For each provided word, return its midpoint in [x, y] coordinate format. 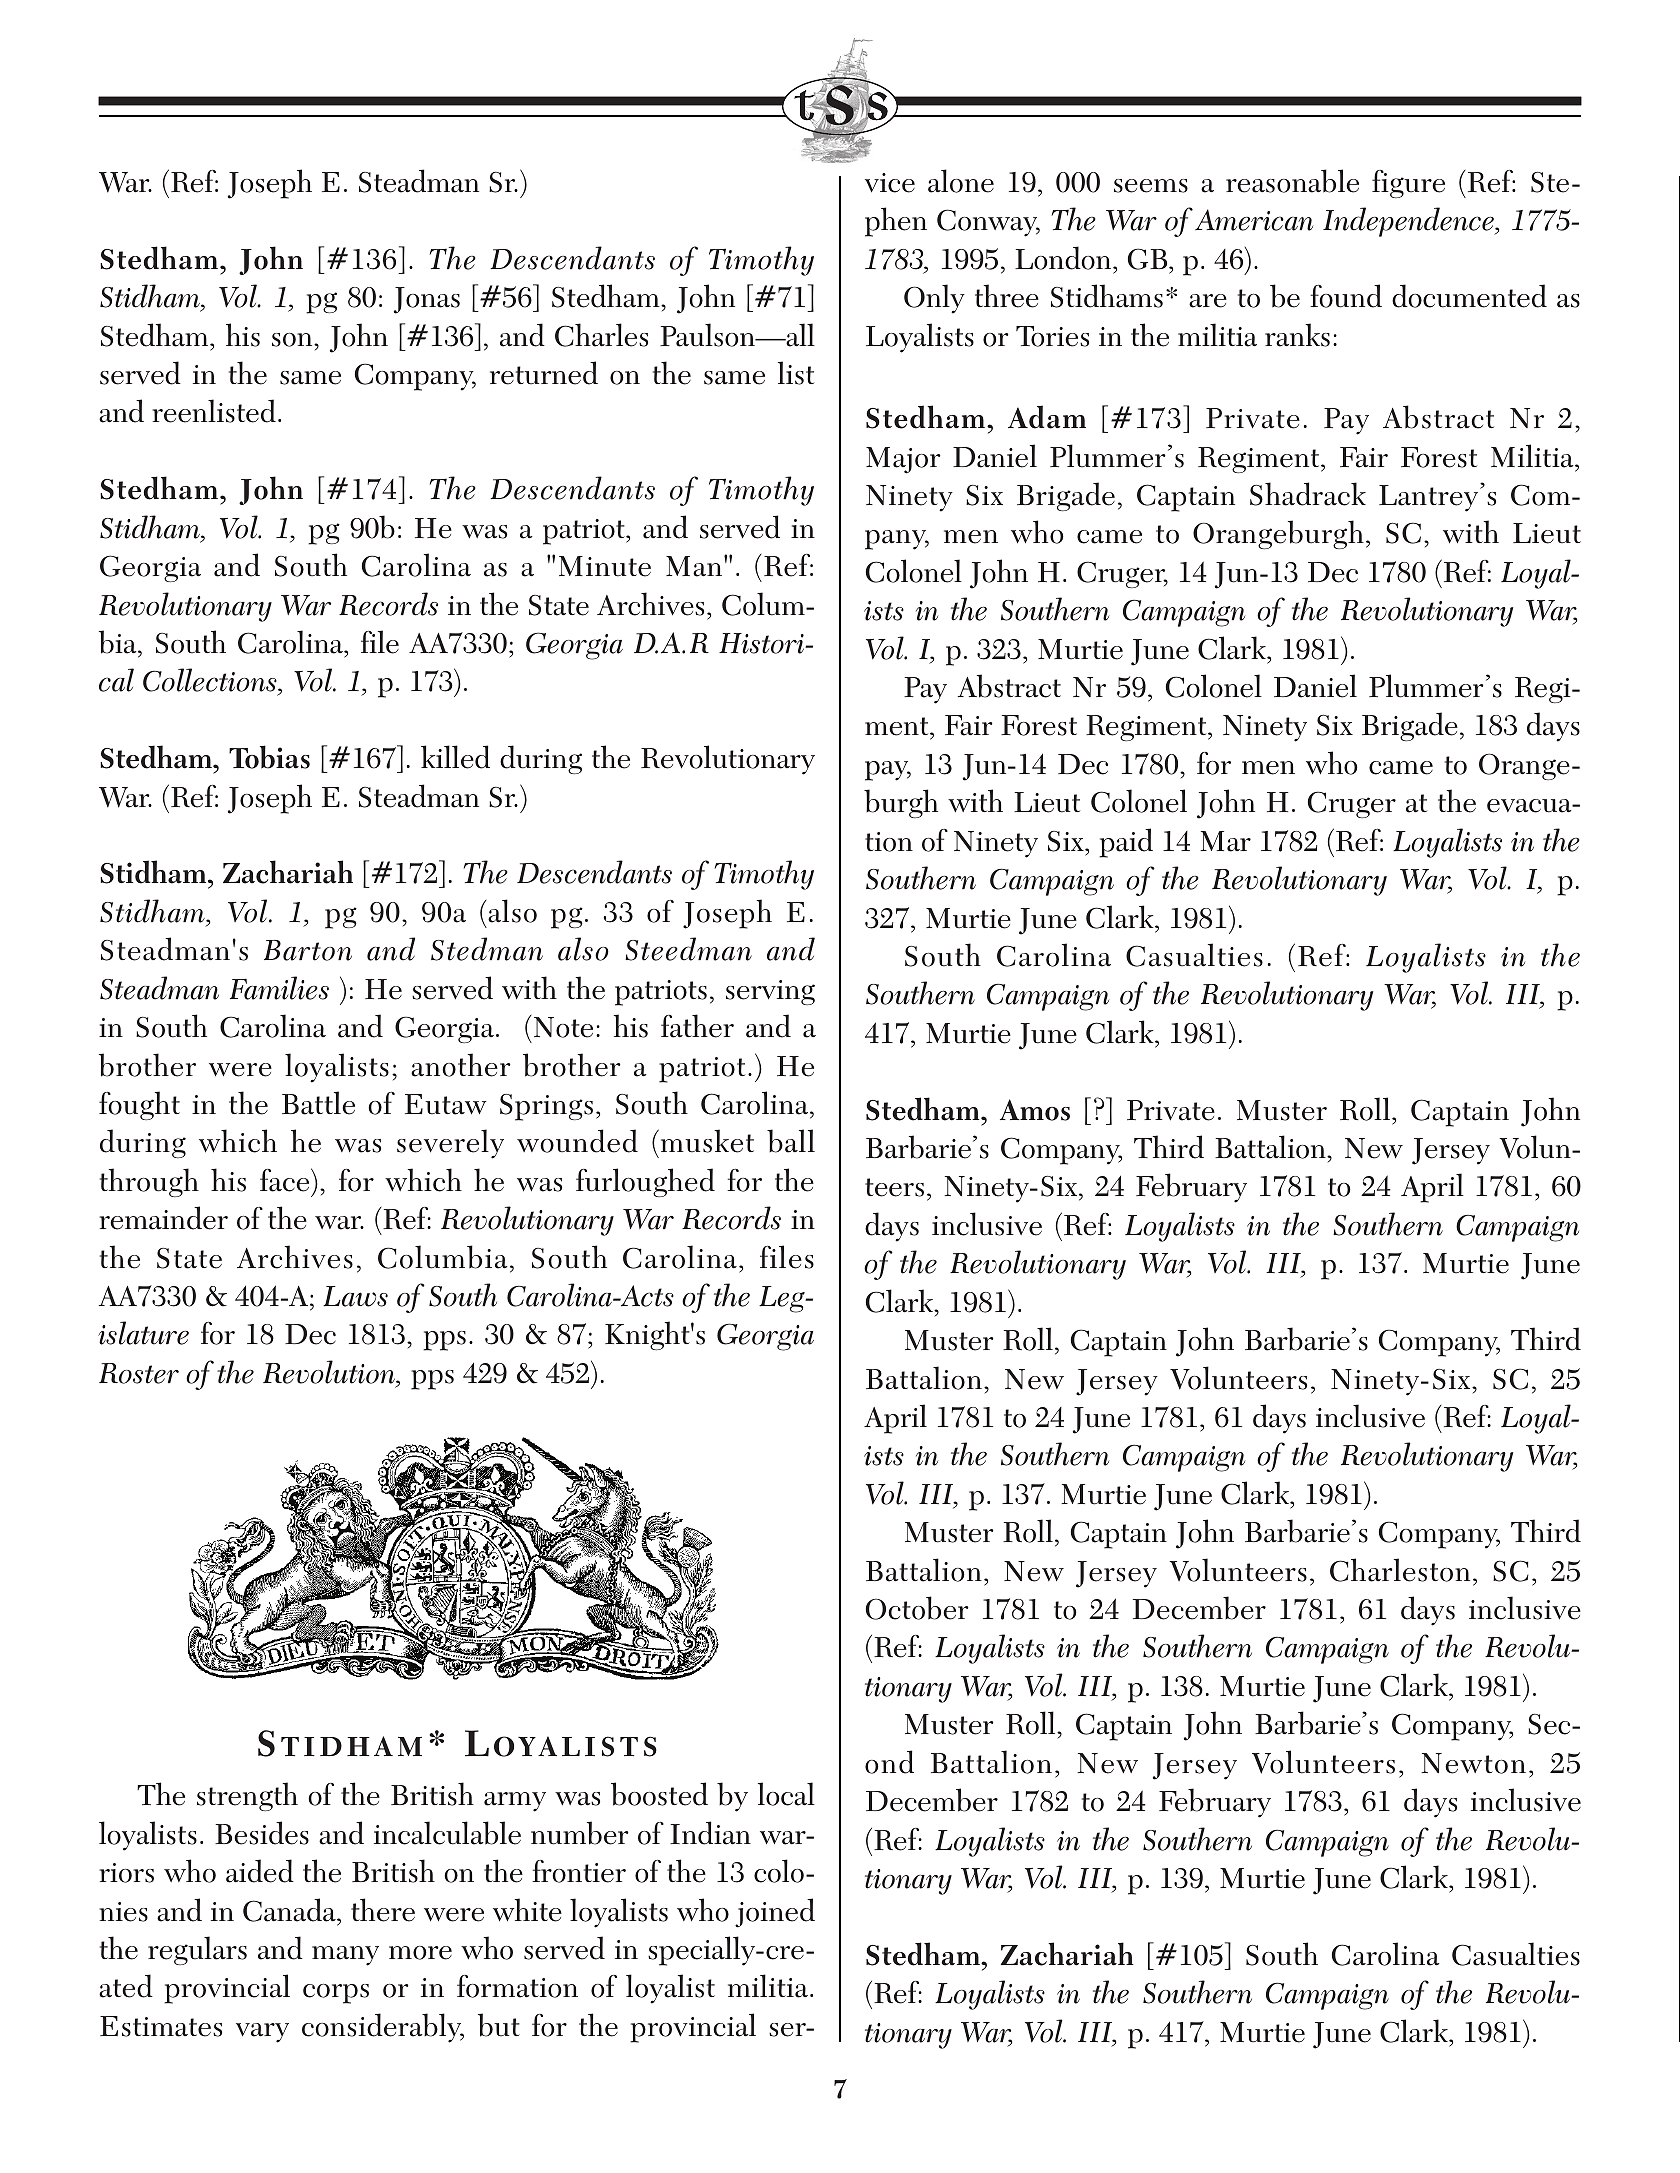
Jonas [427, 300]
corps [336, 1994]
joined [775, 1913]
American [1254, 220]
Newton [1473, 1763]
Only [934, 299]
